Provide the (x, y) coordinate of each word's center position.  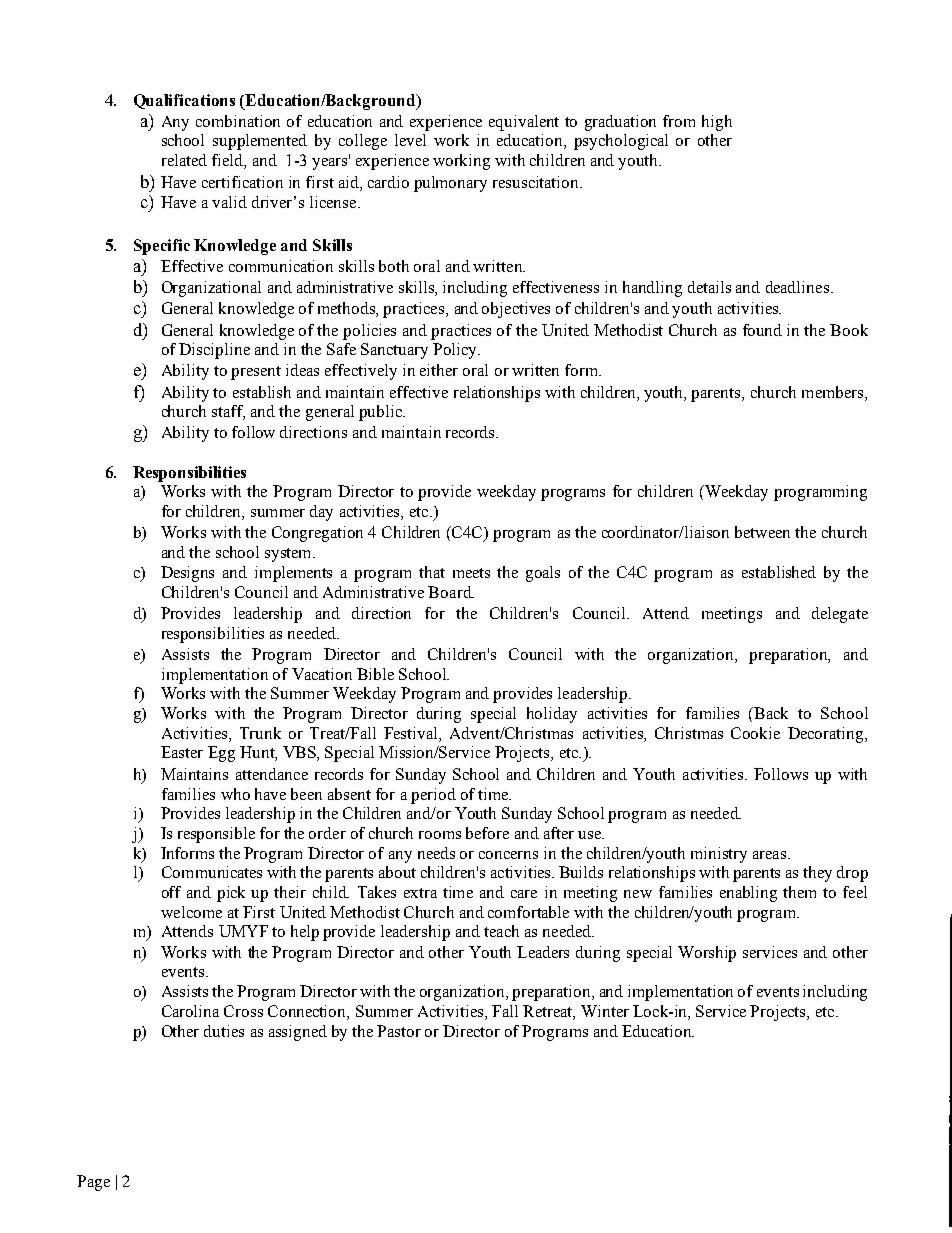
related (184, 160)
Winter (605, 1011)
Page (93, 1183)
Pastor (399, 1031)
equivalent (524, 123)
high (717, 123)
